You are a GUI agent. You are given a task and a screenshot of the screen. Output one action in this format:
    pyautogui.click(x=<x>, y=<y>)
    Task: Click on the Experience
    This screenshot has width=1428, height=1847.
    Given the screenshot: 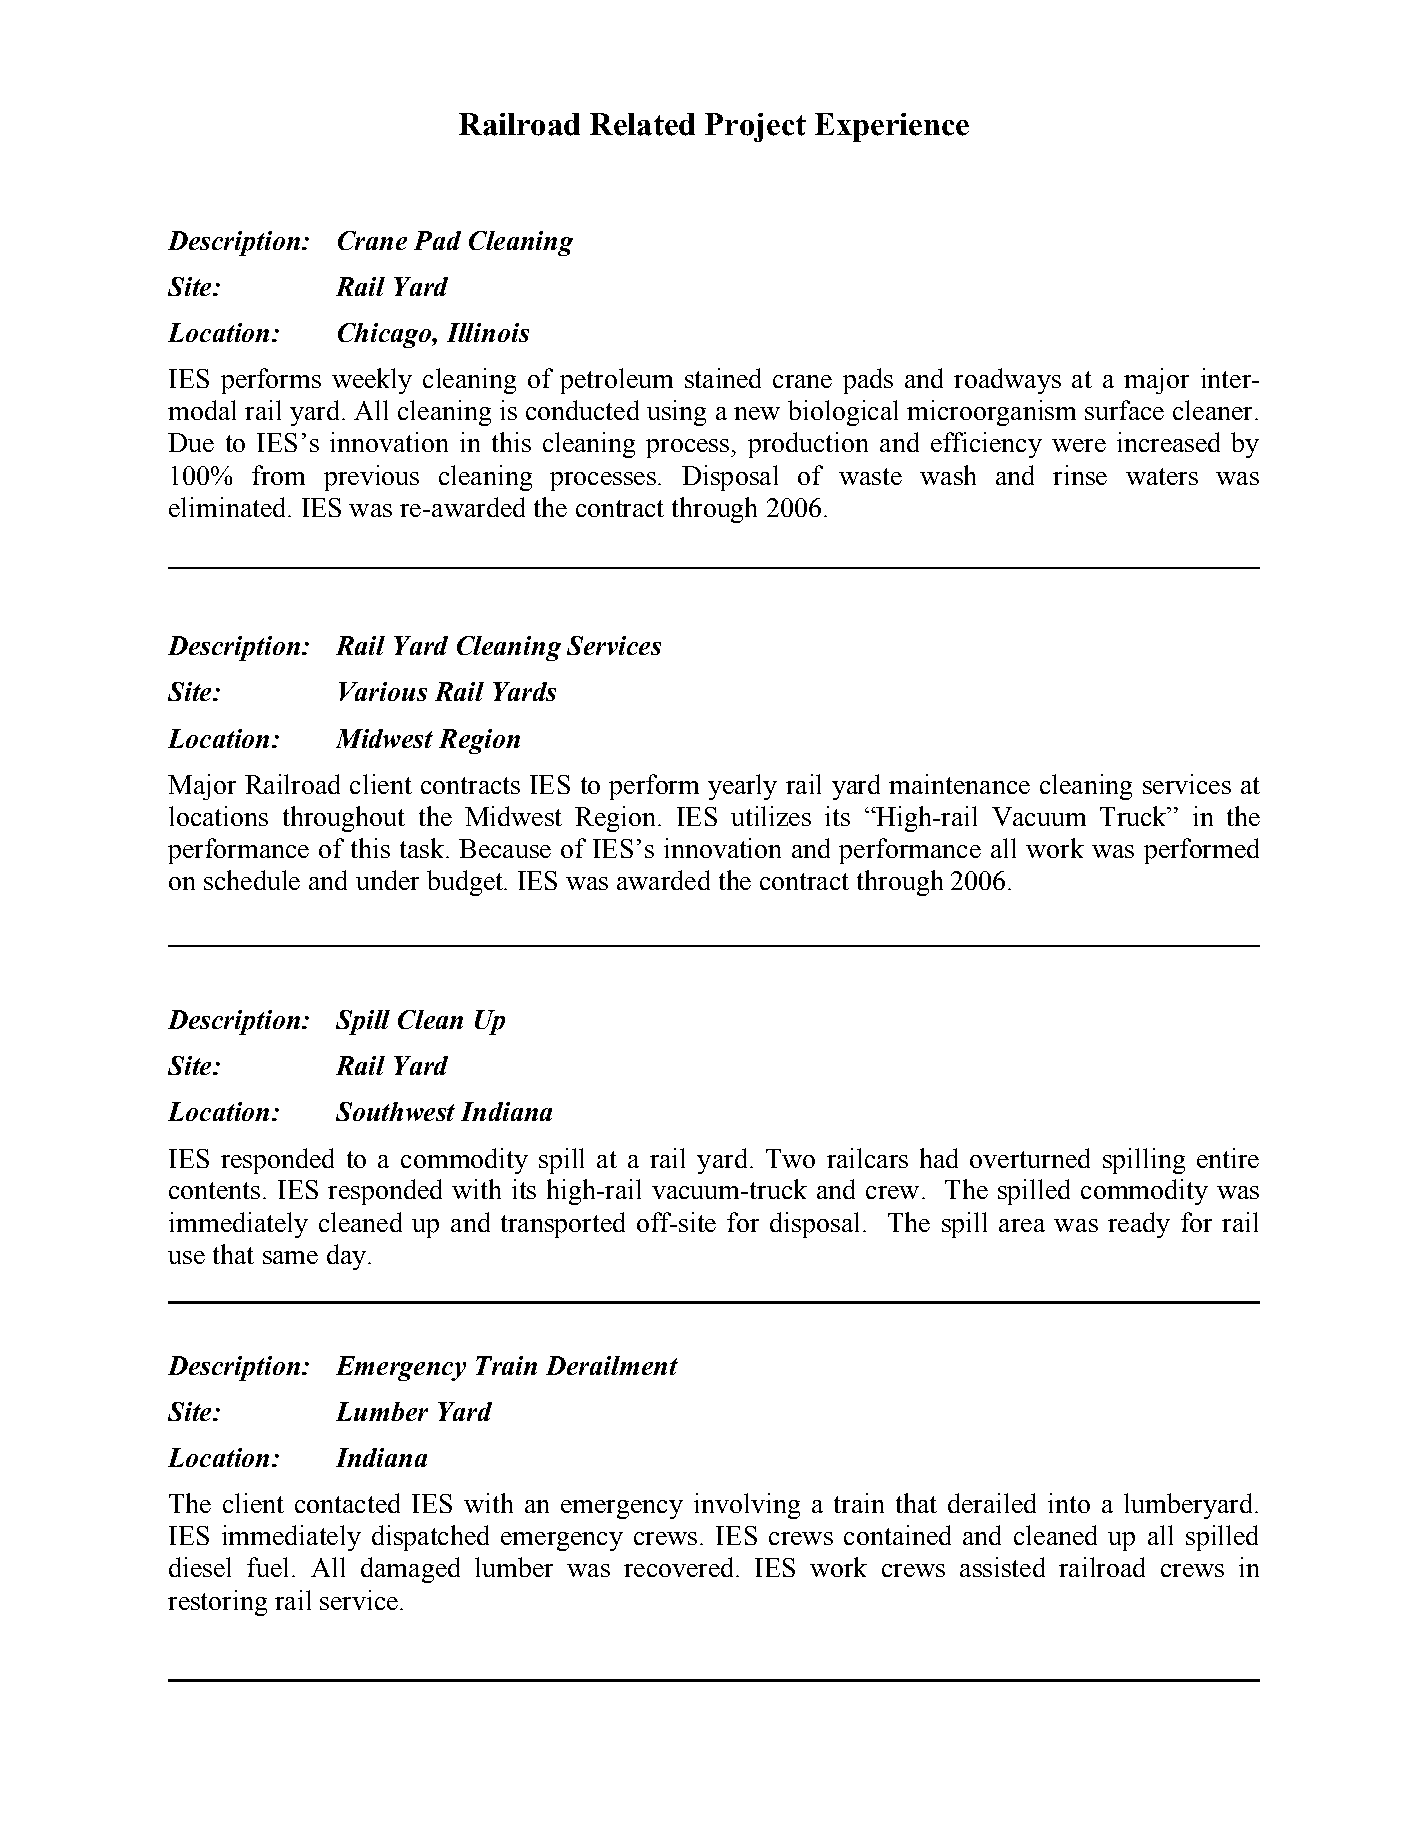 What is the action you would take?
    pyautogui.click(x=892, y=127)
